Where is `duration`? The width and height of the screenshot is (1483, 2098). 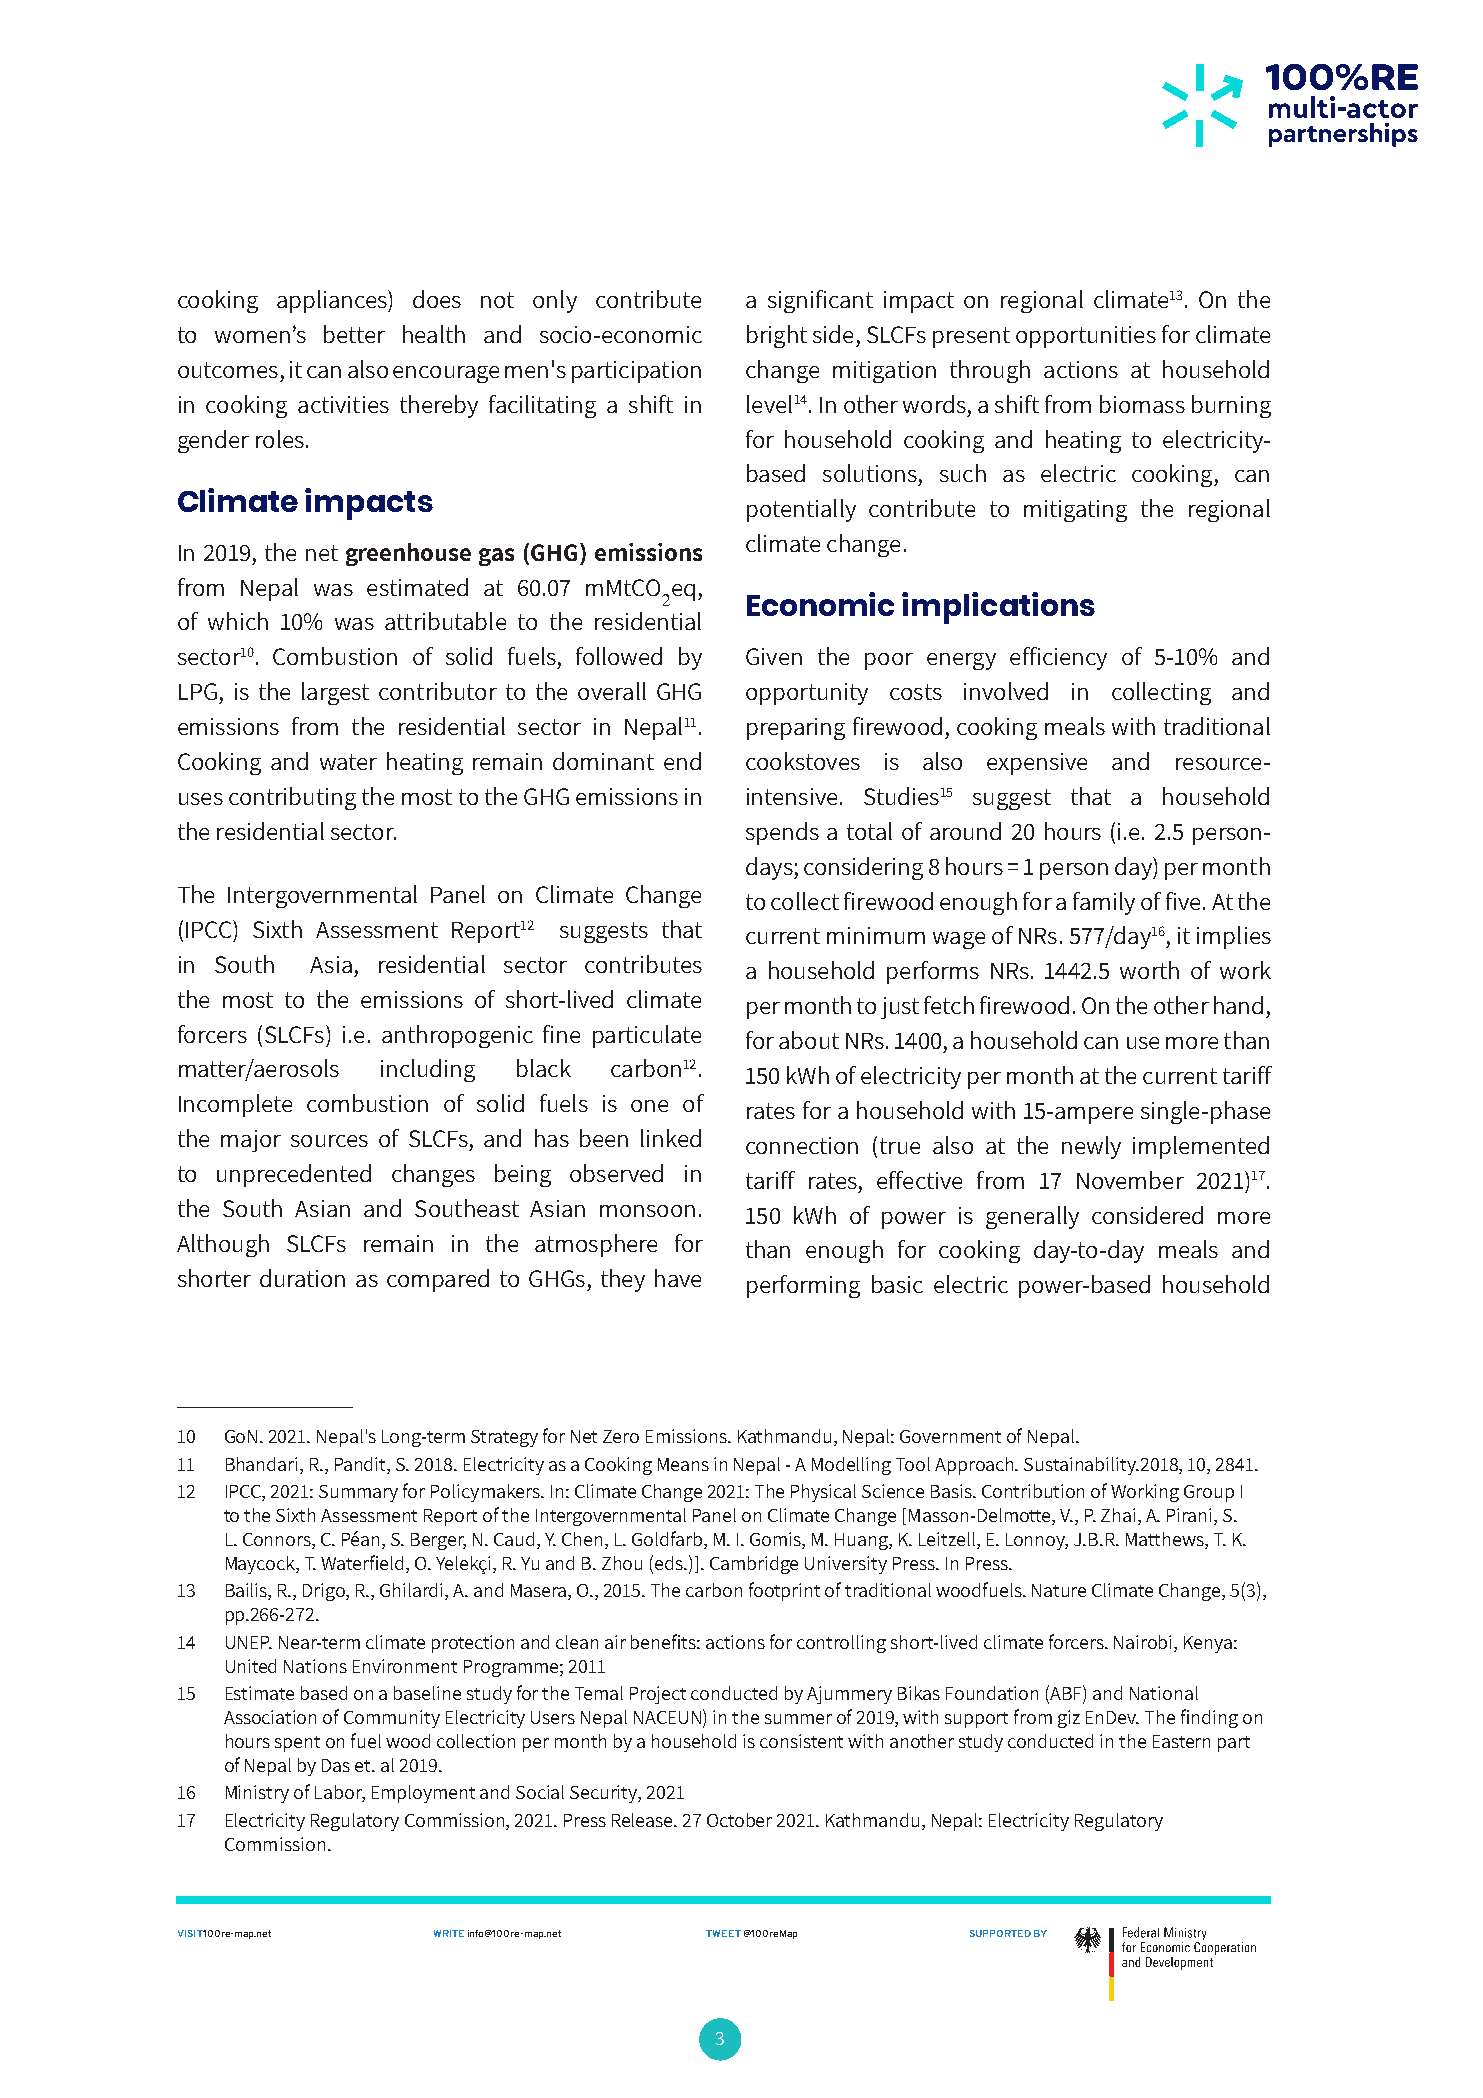 duration is located at coordinates (302, 1278).
